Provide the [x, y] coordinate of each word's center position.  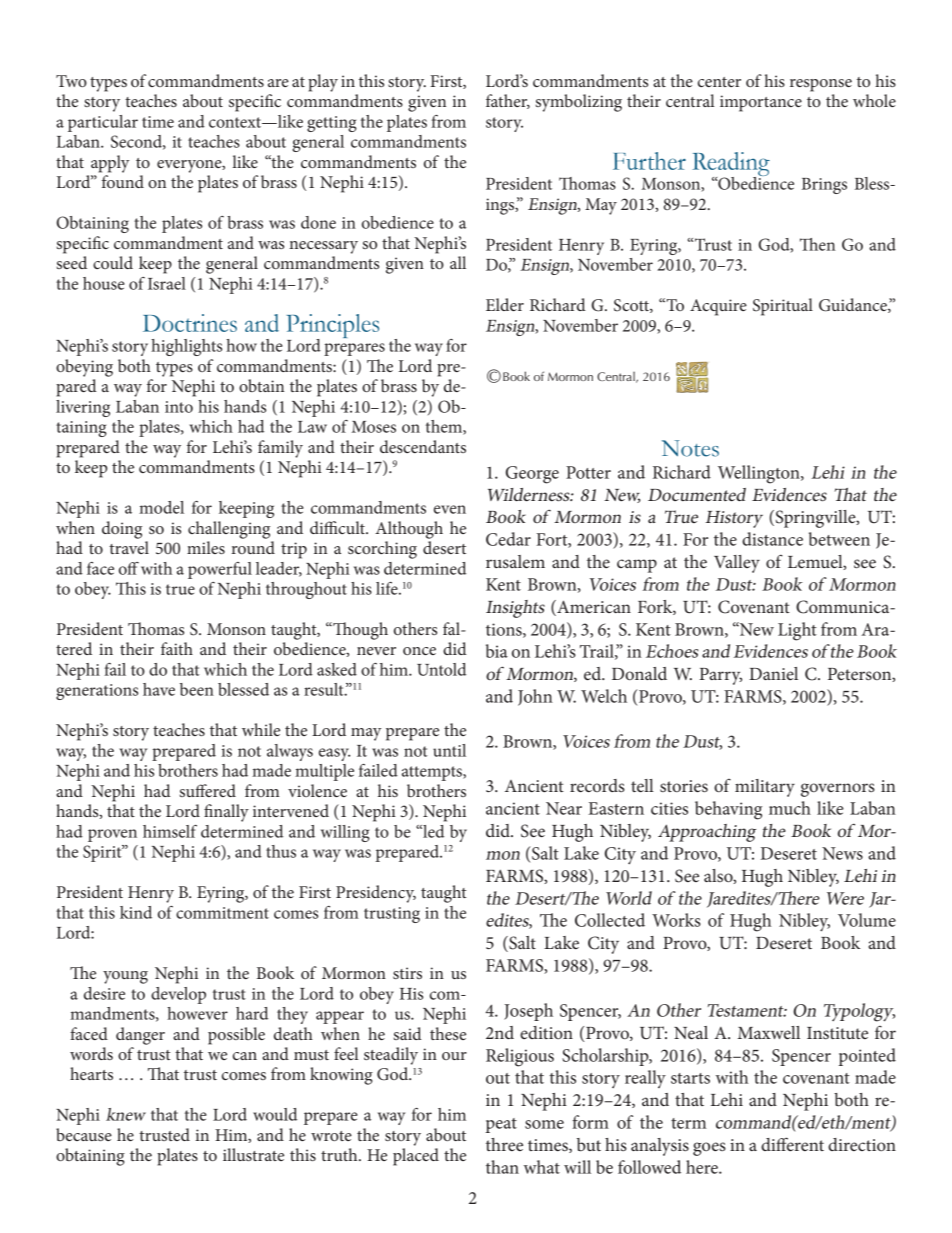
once [419, 651]
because [84, 1134]
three [504, 1144]
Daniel [773, 673]
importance [761, 103]
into [179, 407]
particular [103, 123]
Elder [505, 304]
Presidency [376, 894]
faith [177, 648]
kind [136, 912]
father [508, 101]
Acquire [718, 307]
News [842, 853]
